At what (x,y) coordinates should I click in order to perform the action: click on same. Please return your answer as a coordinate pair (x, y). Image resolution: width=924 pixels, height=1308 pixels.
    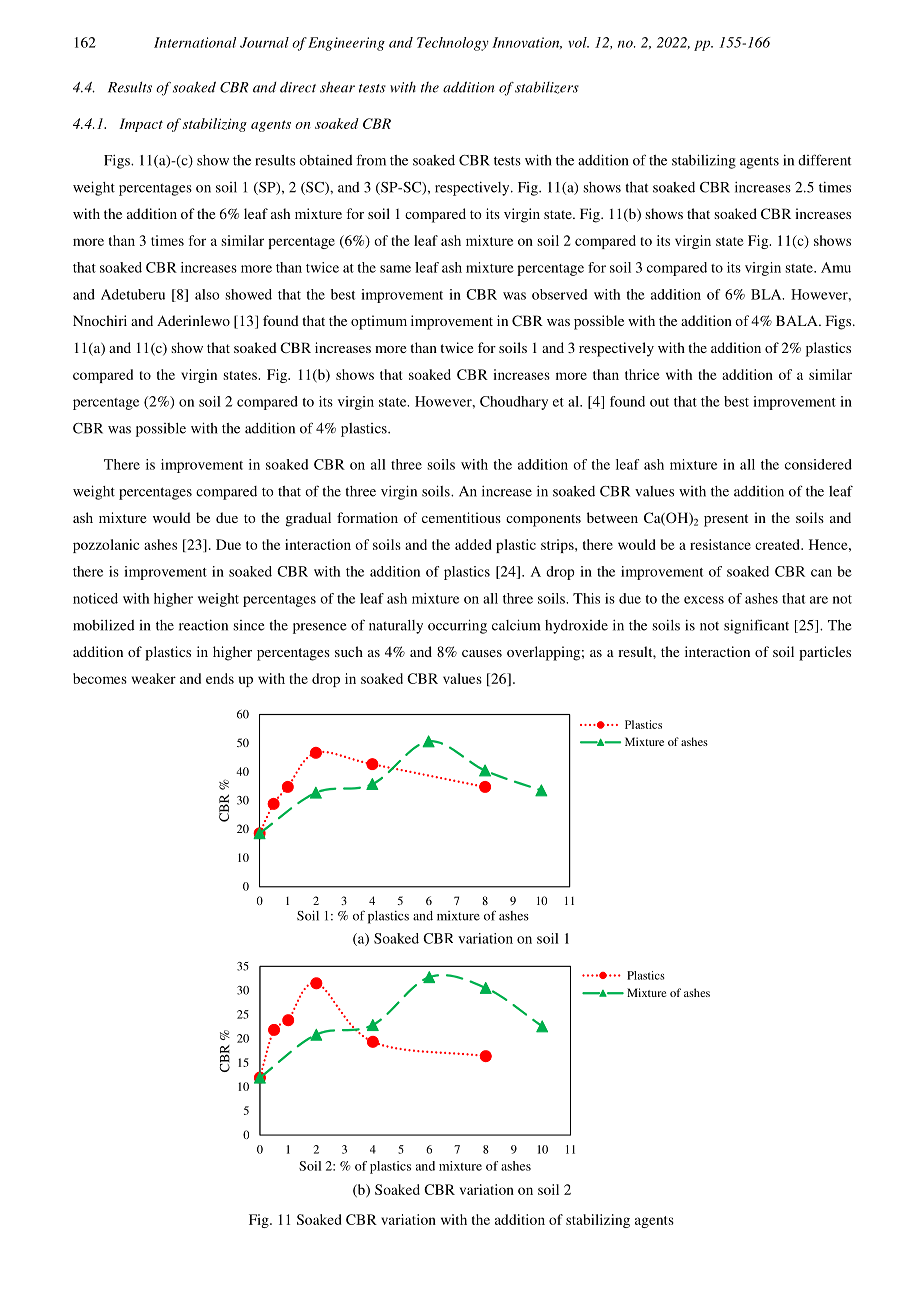
    Looking at the image, I should click on (395, 269).
